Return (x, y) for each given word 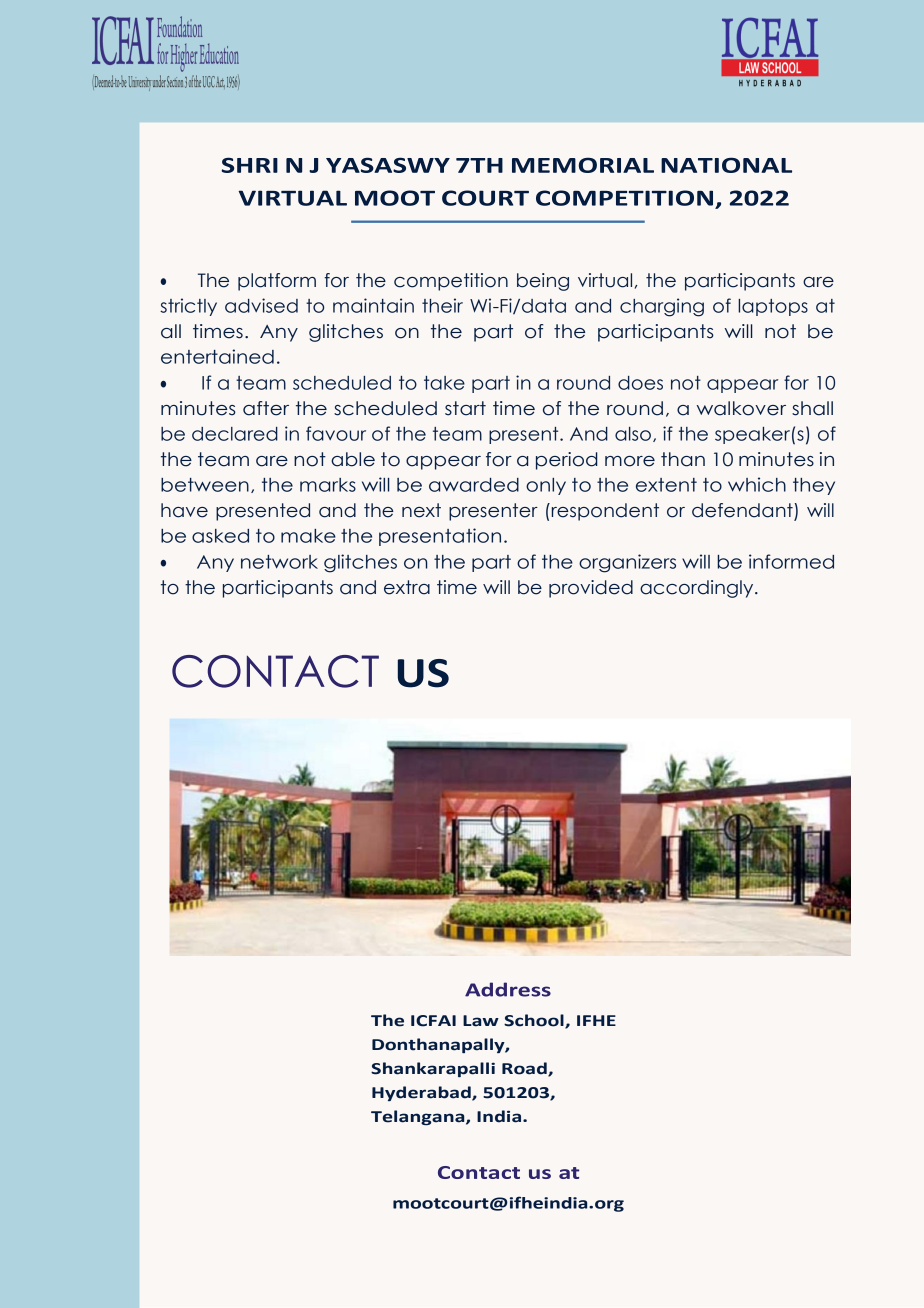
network (279, 562)
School (535, 1021)
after (266, 408)
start (465, 408)
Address (508, 989)
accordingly (698, 589)
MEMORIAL (583, 165)
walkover (741, 408)
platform (277, 282)
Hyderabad (422, 1093)
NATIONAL (726, 165)
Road (525, 1069)
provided (591, 589)
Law (481, 1021)
